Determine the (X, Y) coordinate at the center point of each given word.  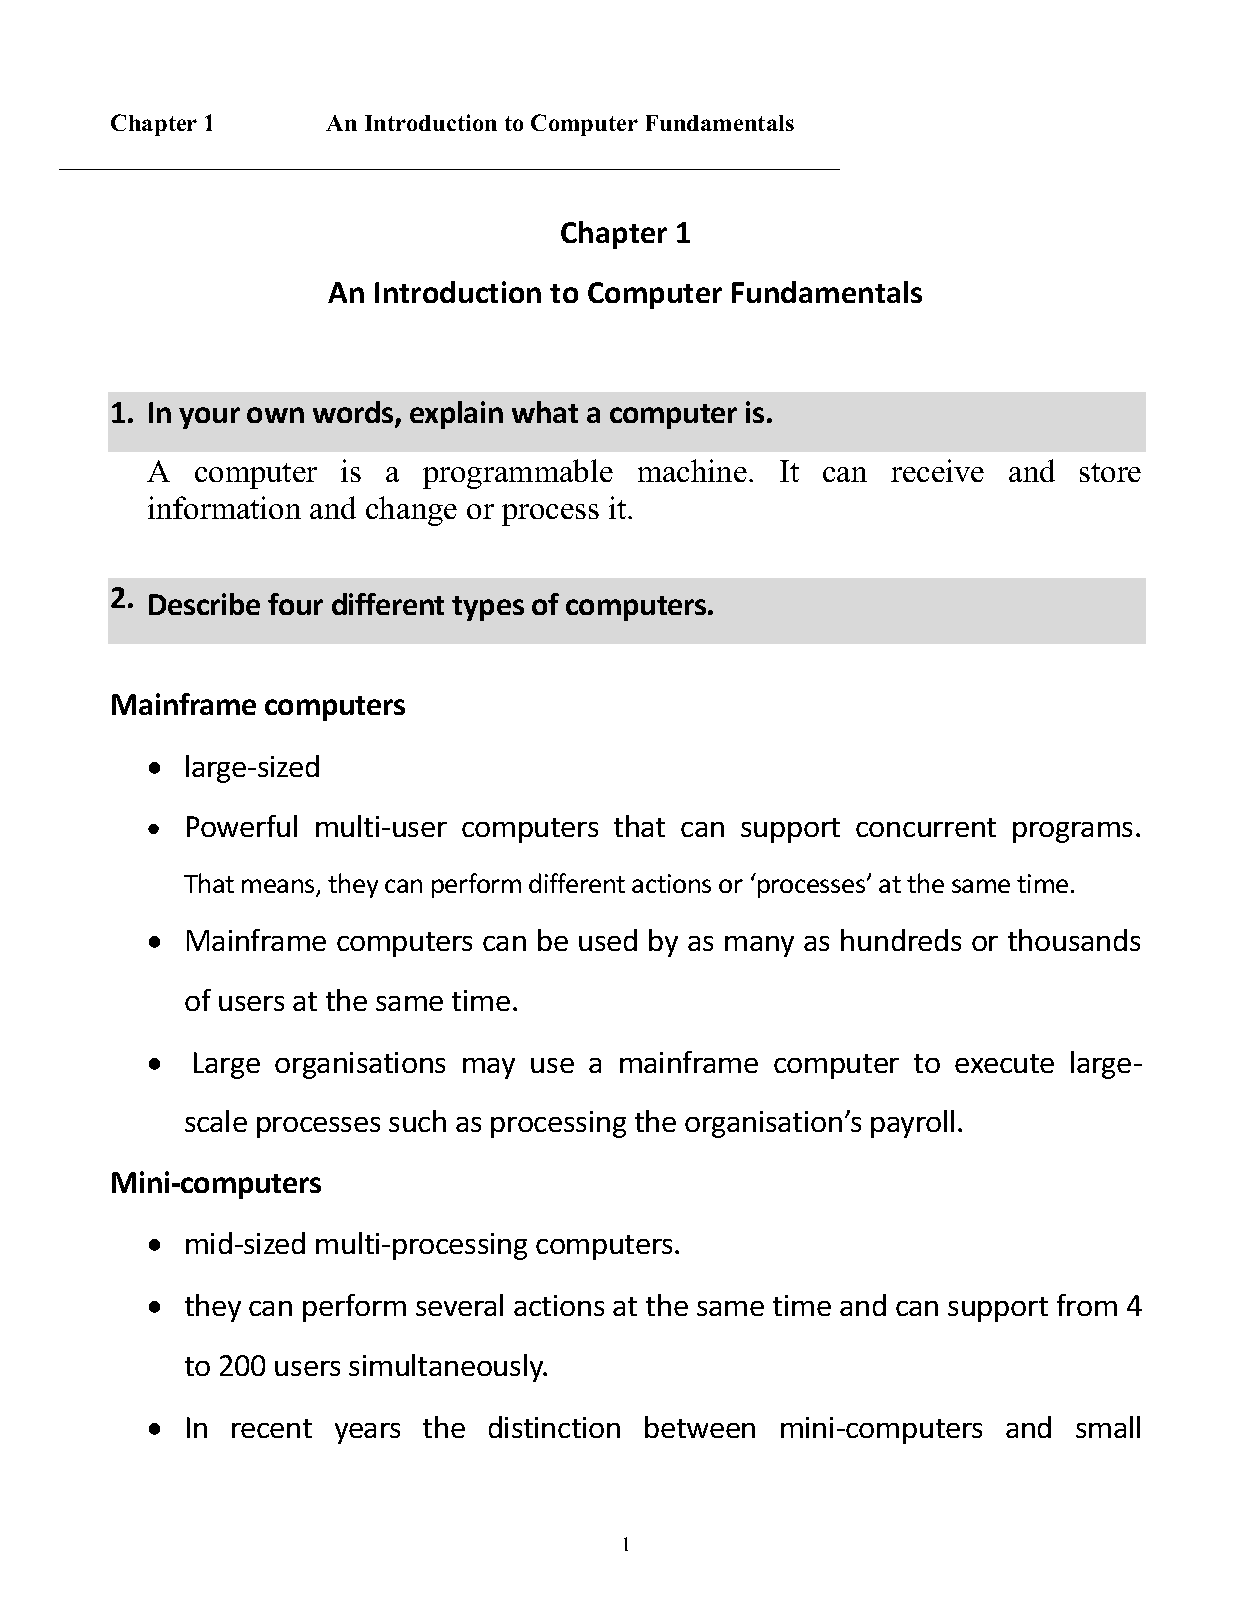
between (700, 1427)
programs (1072, 832)
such (417, 1121)
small (1108, 1427)
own (275, 415)
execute (1004, 1063)
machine (692, 470)
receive (937, 470)
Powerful (242, 826)
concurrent (926, 827)
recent (272, 1428)
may (489, 1068)
